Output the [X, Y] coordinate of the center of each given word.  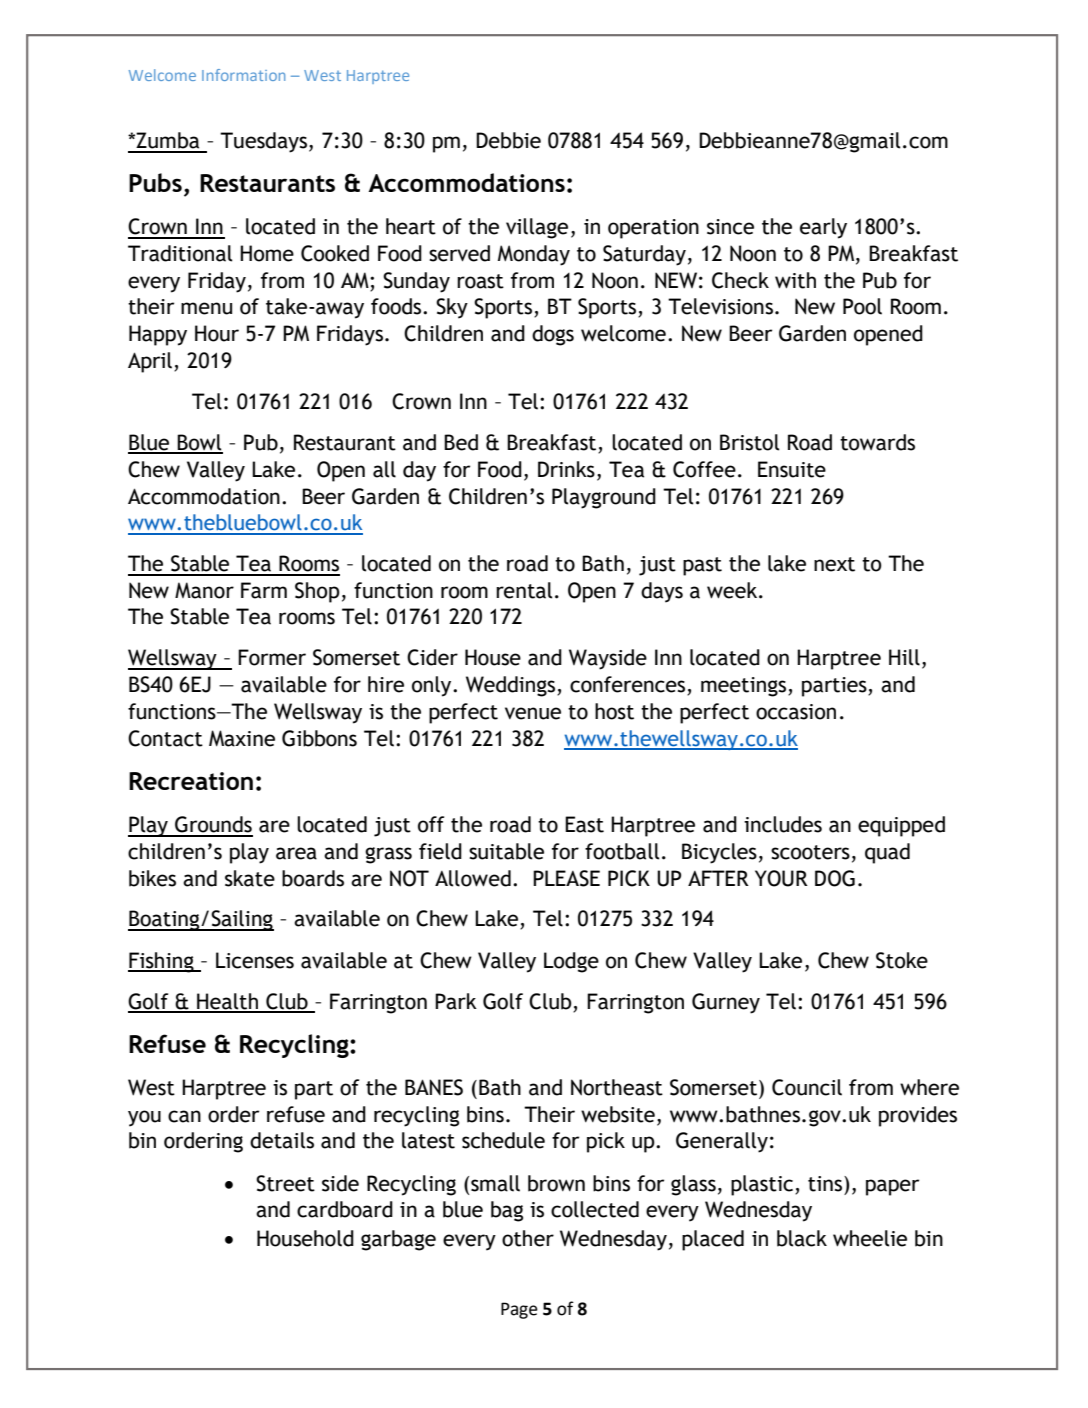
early [823, 228]
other [528, 1238]
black [802, 1238]
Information [243, 75]
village [537, 228]
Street [285, 1183]
